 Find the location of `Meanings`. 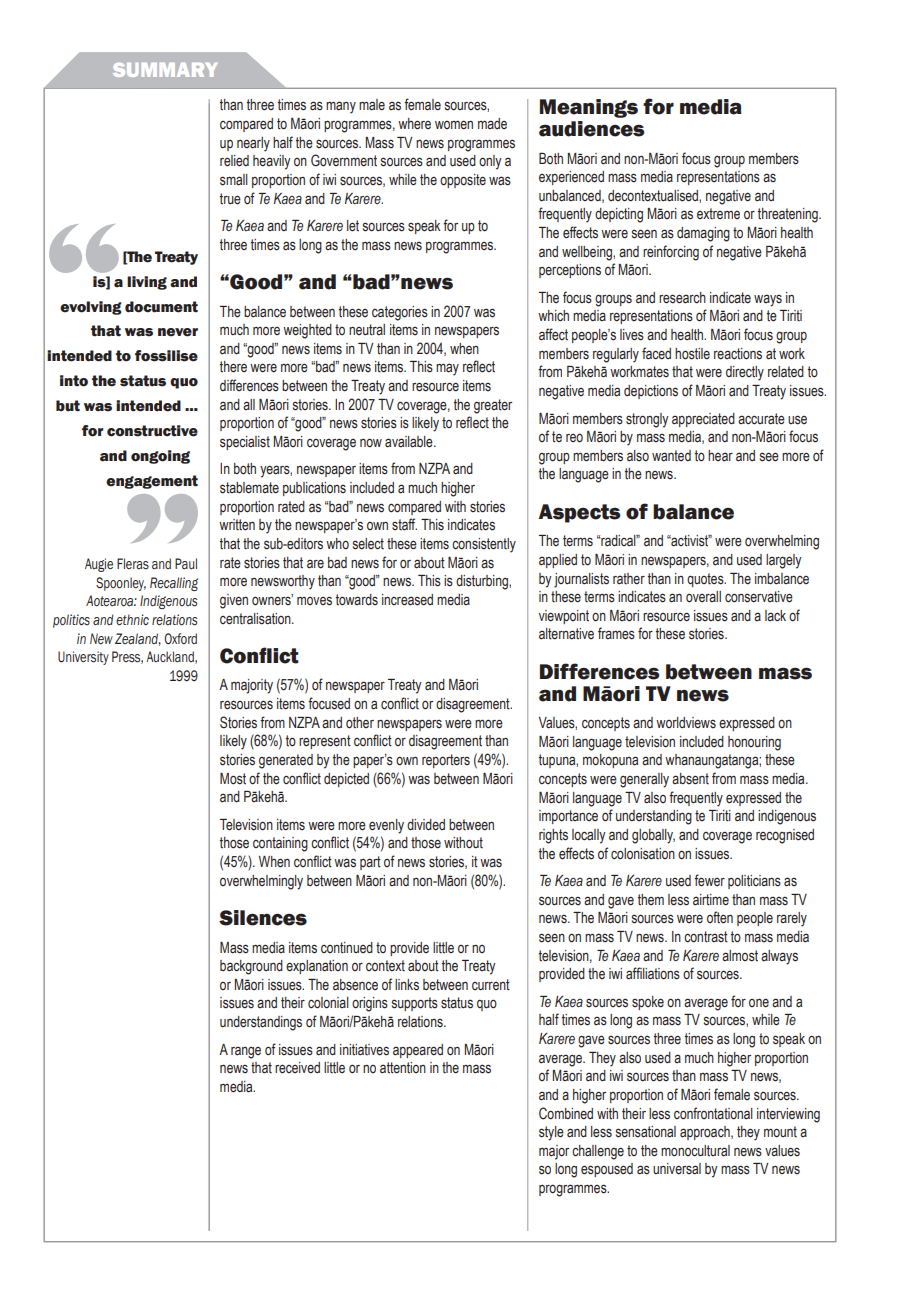

Meanings is located at coordinates (589, 108).
